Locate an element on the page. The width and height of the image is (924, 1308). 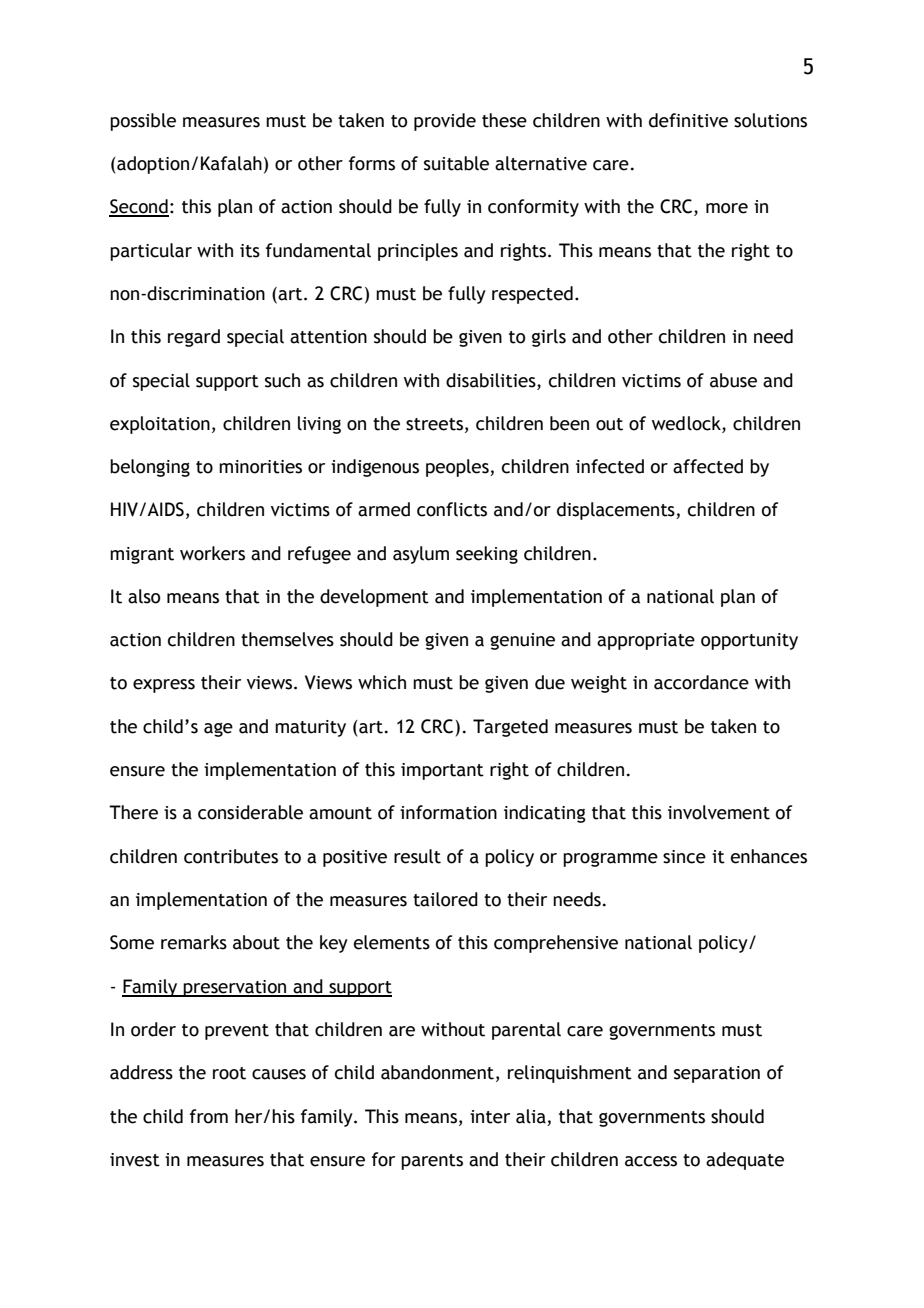
from is located at coordinates (209, 1116).
